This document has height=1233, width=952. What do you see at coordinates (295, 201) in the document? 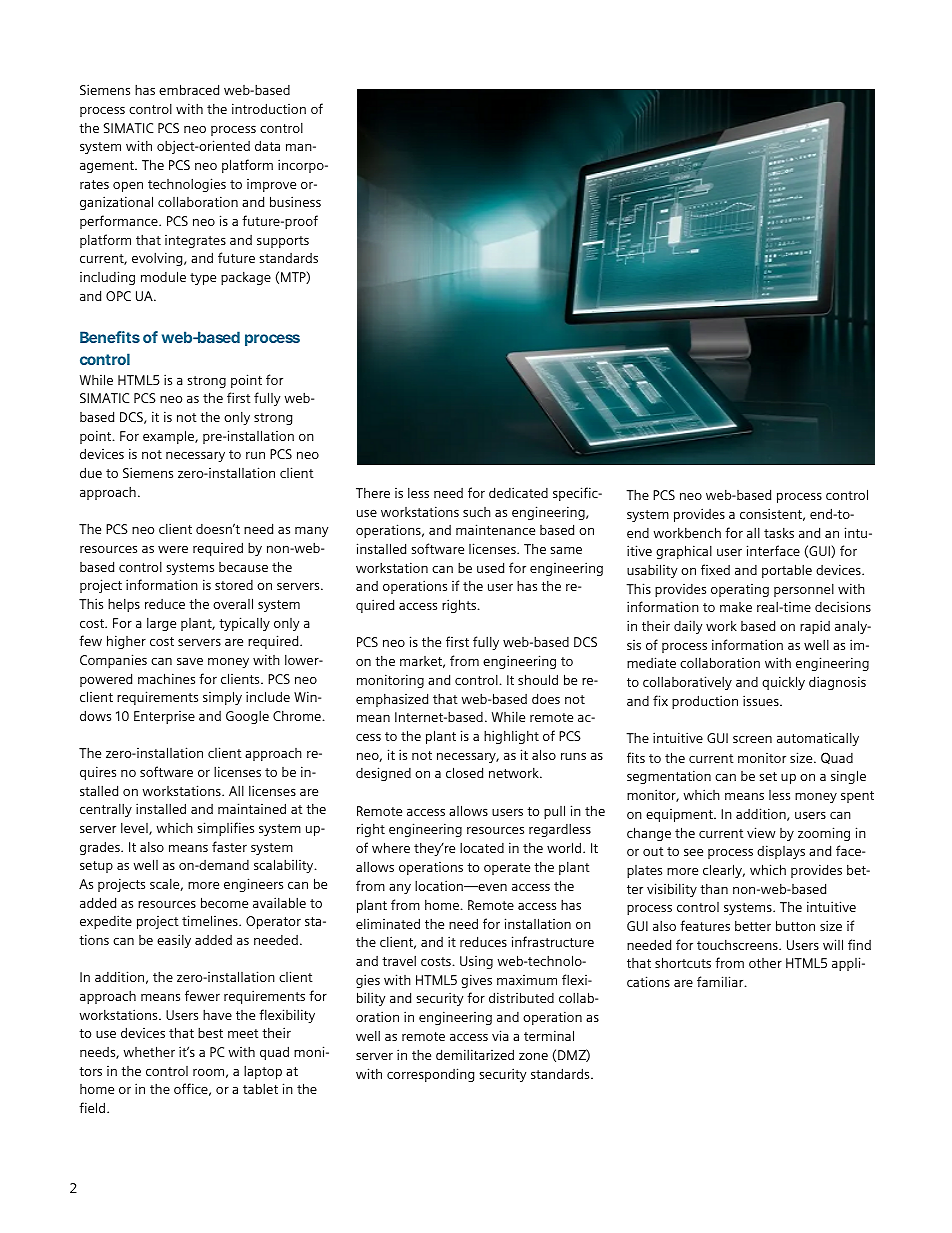
I see `business` at bounding box center [295, 201].
